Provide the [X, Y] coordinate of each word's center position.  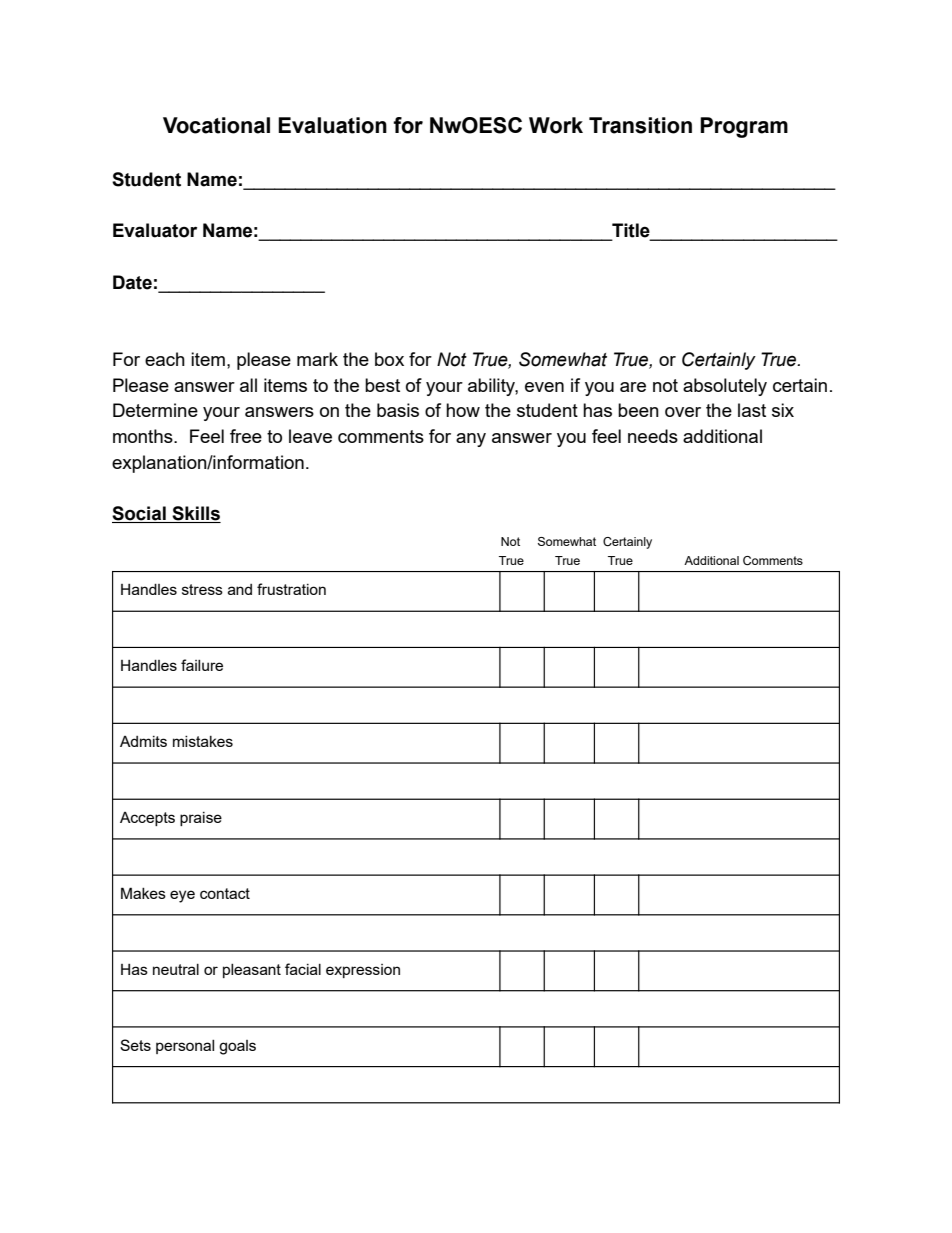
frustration [291, 589]
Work [556, 125]
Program [744, 127]
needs [653, 436]
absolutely [725, 387]
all [248, 385]
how [463, 410]
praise [201, 819]
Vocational [216, 125]
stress [202, 589]
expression [363, 971]
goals [237, 1047]
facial [303, 969]
